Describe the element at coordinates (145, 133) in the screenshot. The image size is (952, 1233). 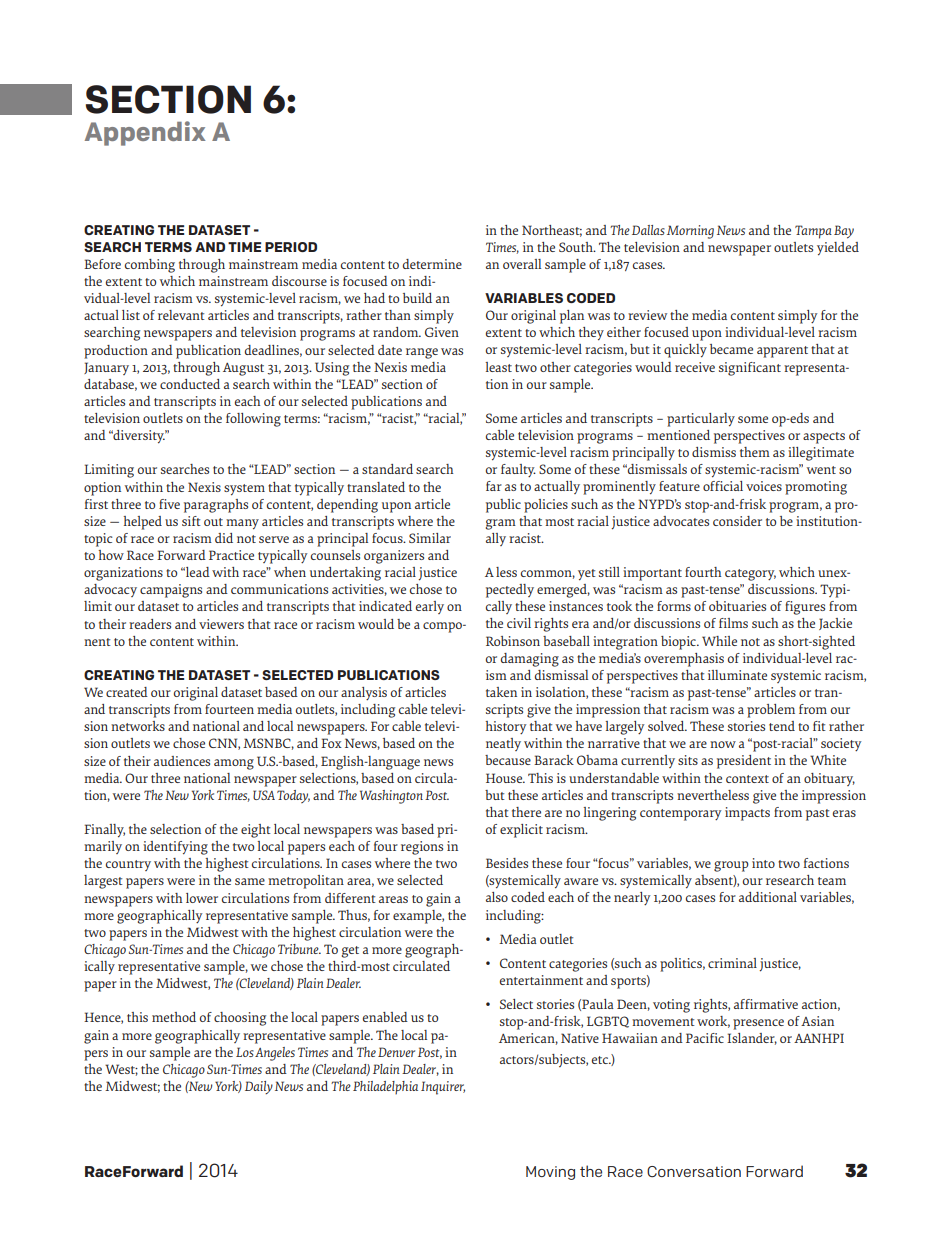
I see `Appendix` at that location.
